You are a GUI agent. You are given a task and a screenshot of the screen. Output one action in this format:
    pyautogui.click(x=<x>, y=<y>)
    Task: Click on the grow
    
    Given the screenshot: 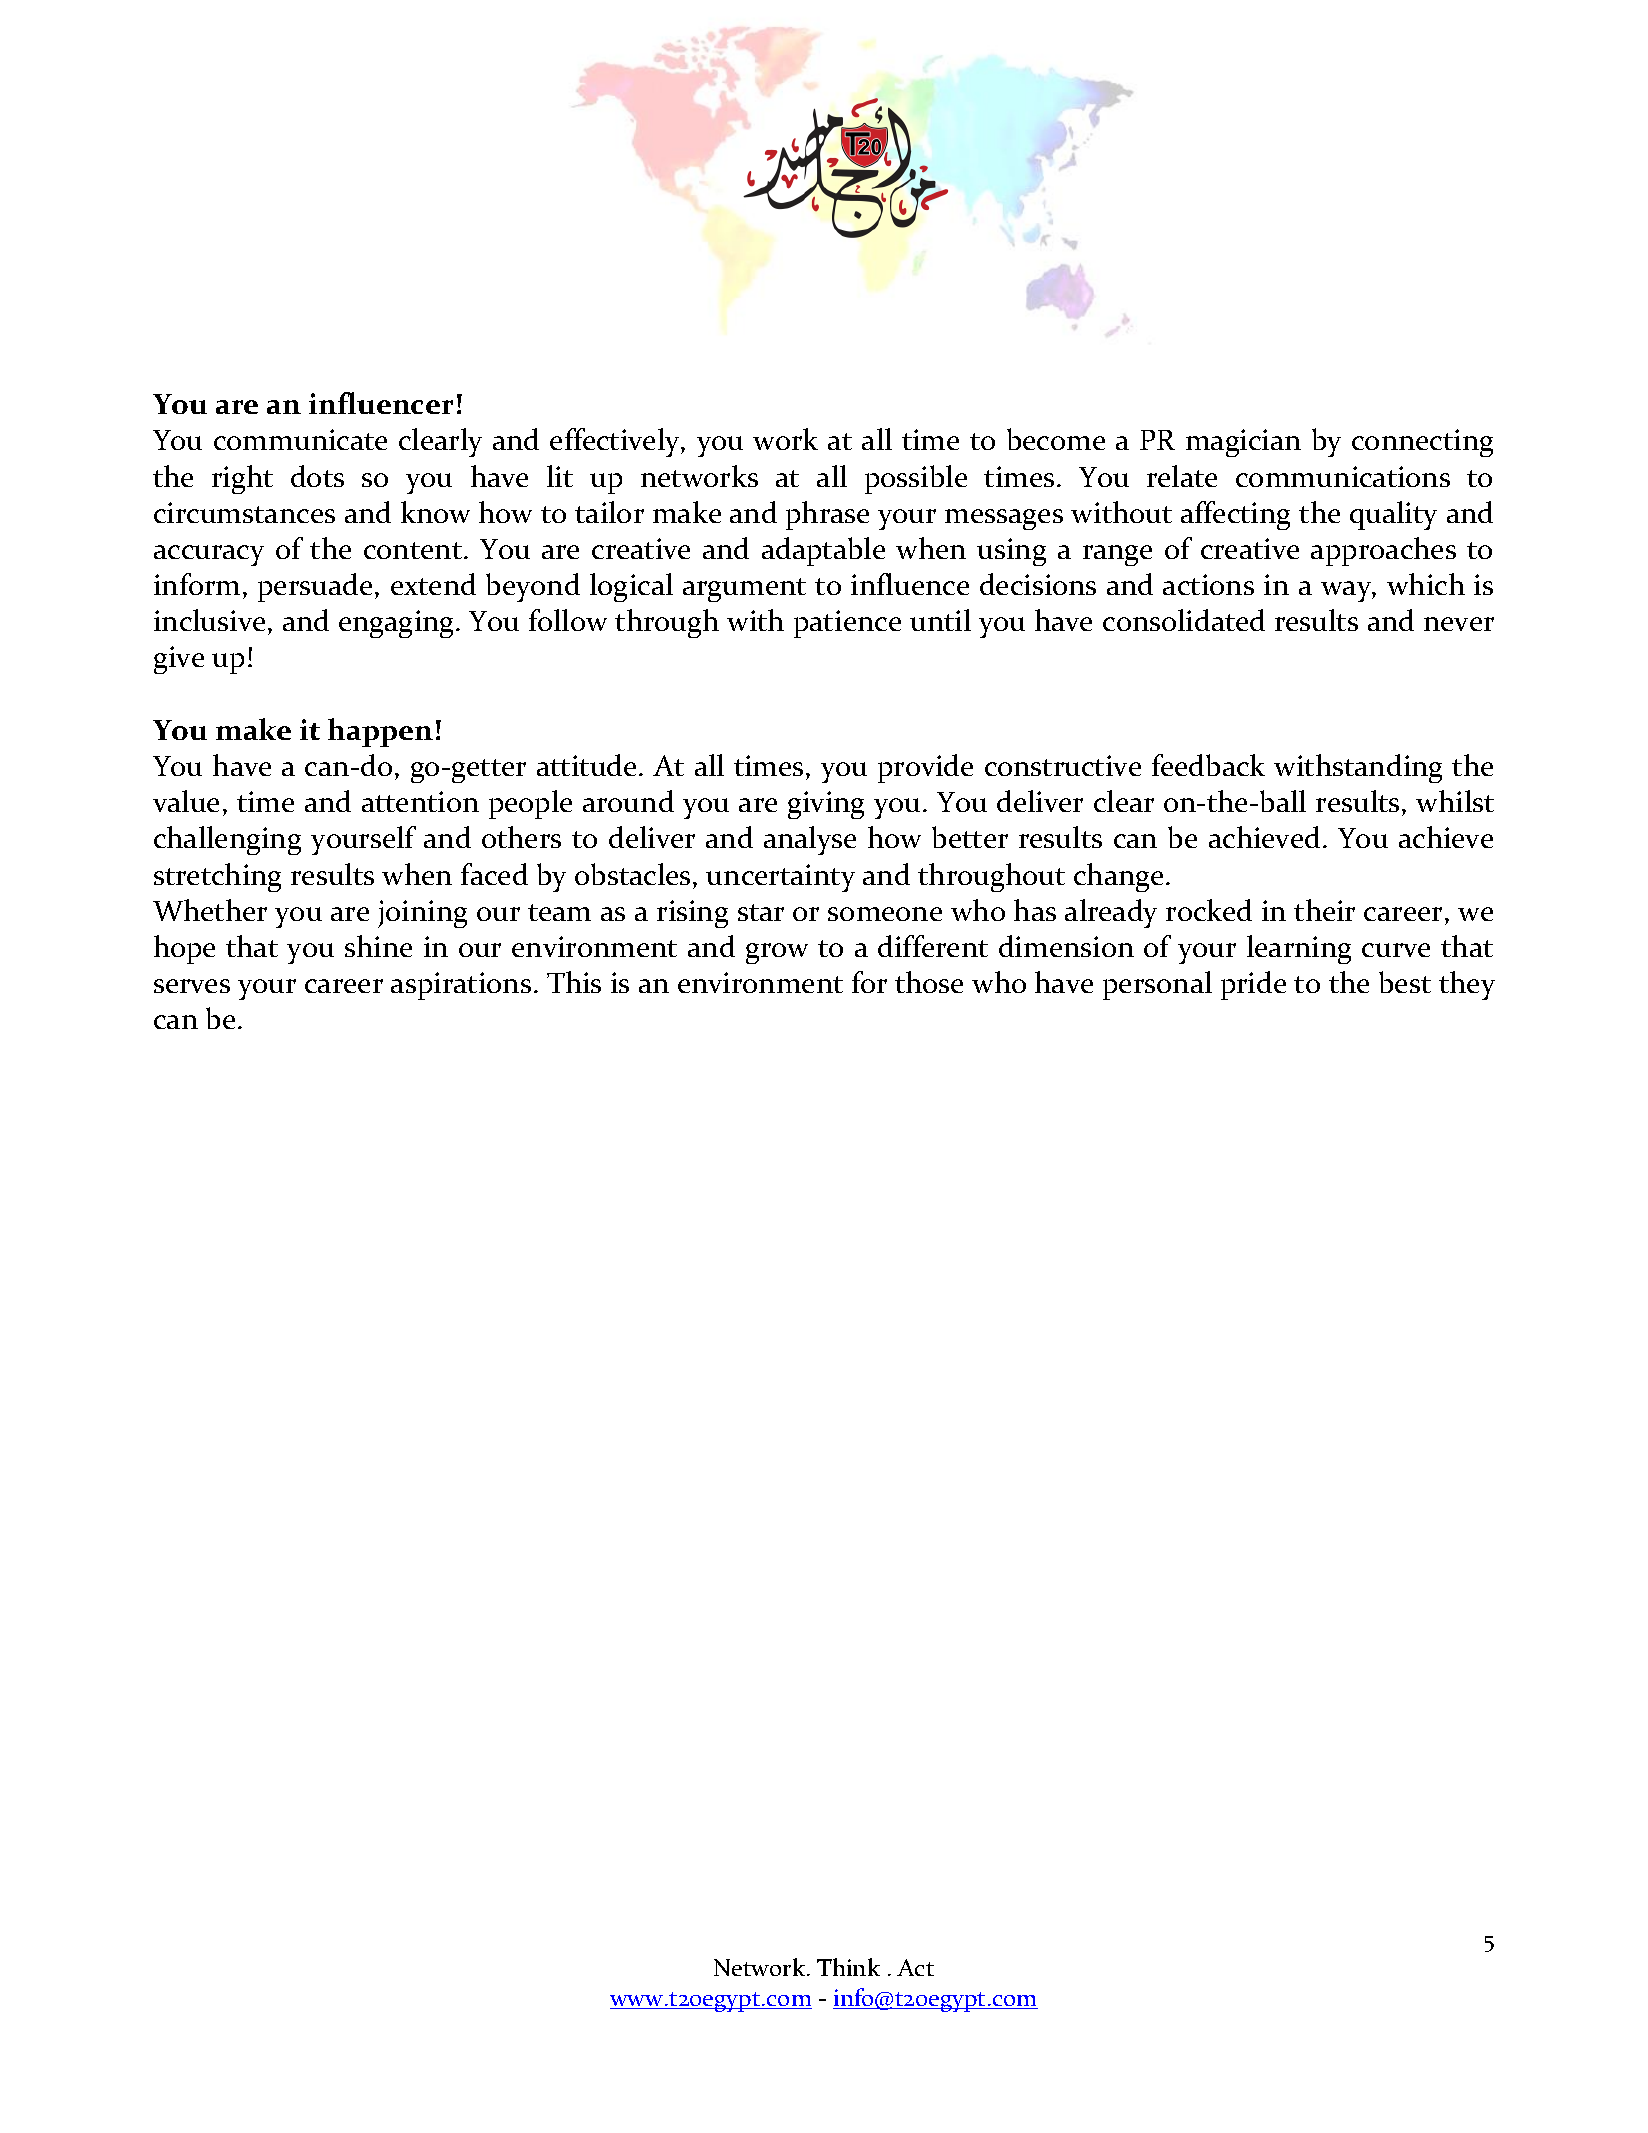 What is the action you would take?
    pyautogui.click(x=777, y=953)
